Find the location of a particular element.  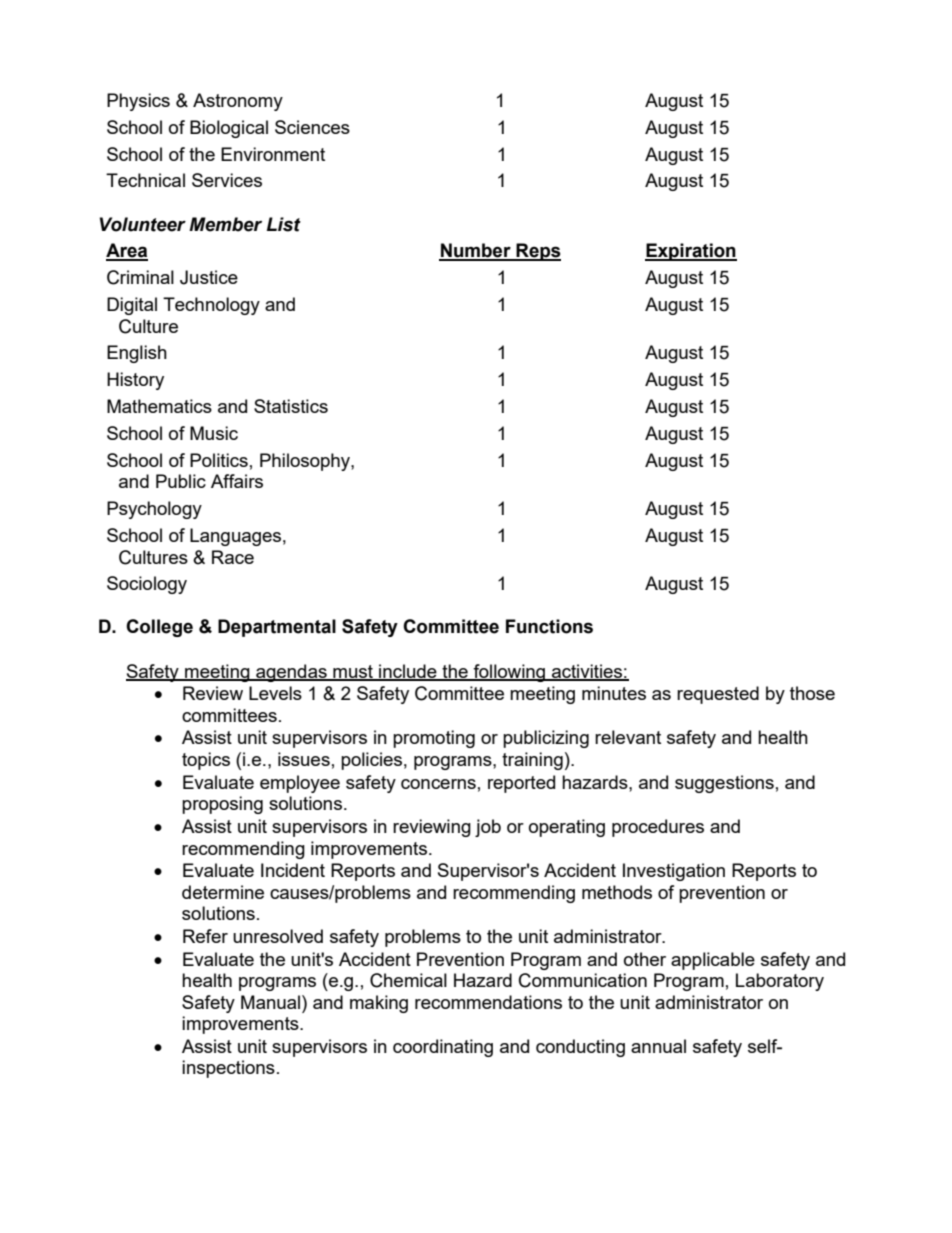

Number is located at coordinates (476, 251).
